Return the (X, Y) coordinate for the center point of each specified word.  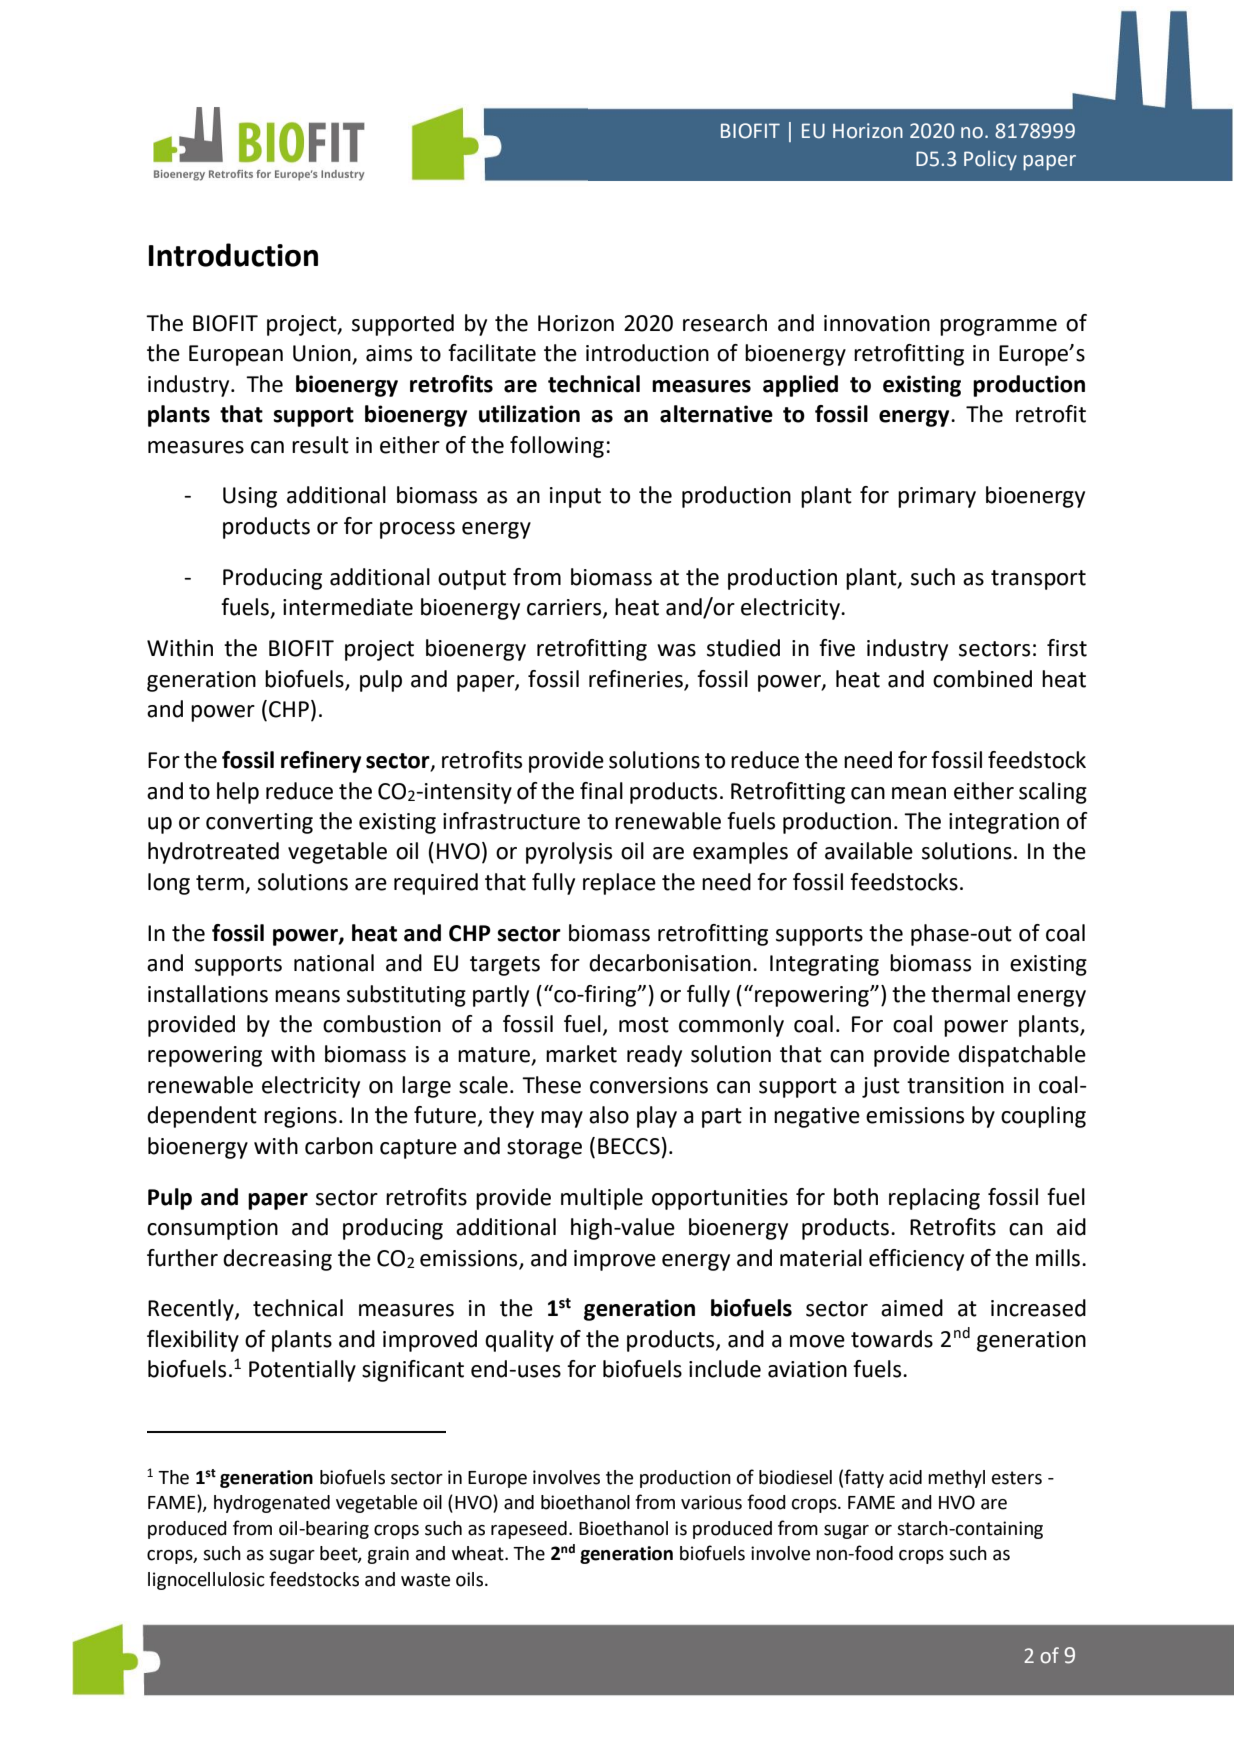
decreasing (277, 1260)
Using (250, 497)
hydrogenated (272, 1504)
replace (619, 884)
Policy (990, 160)
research (725, 323)
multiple (602, 1199)
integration (1004, 823)
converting (259, 823)
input (575, 497)
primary (937, 497)
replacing (934, 1199)
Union (323, 354)
